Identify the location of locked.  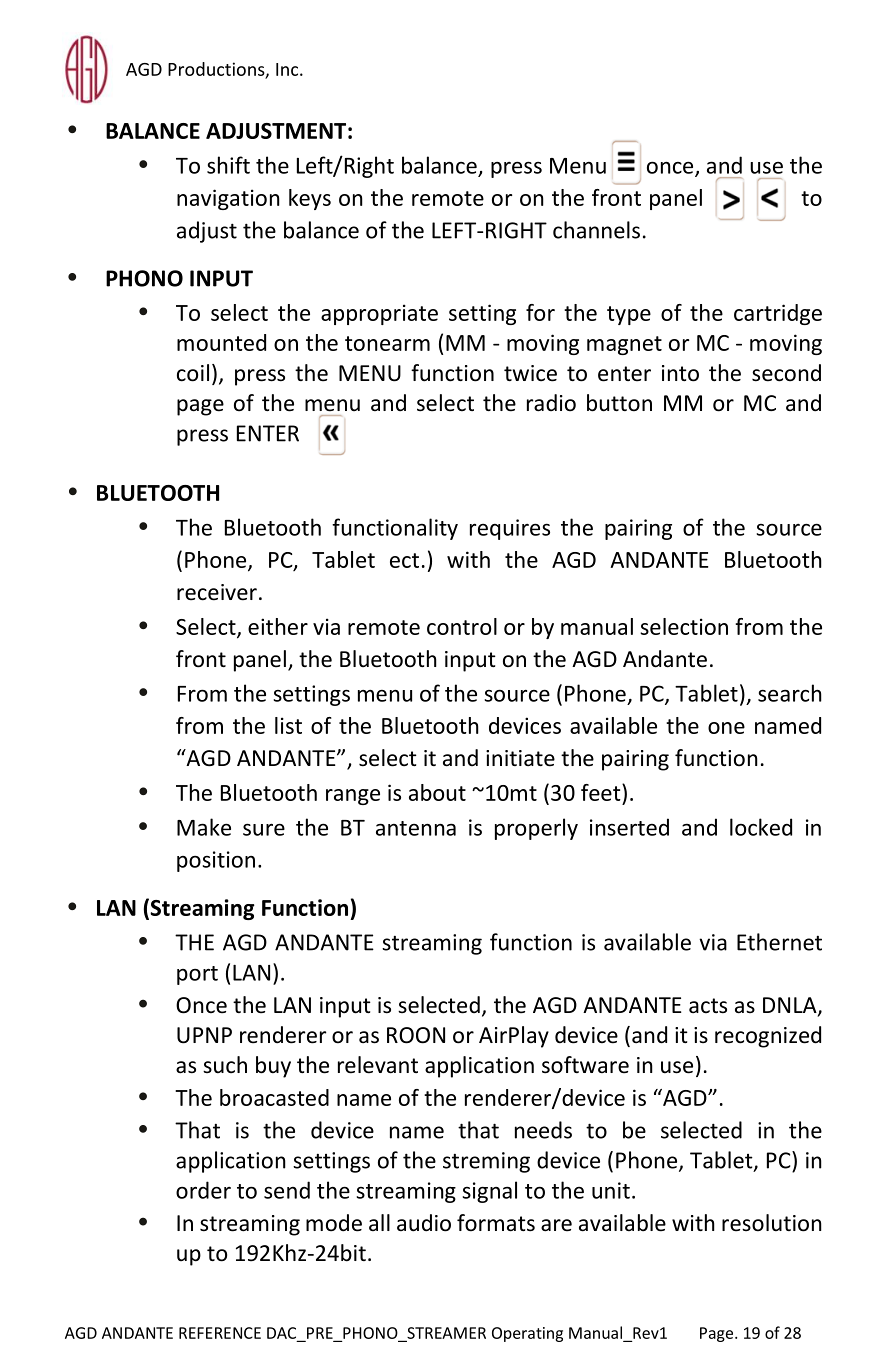
(761, 827).
